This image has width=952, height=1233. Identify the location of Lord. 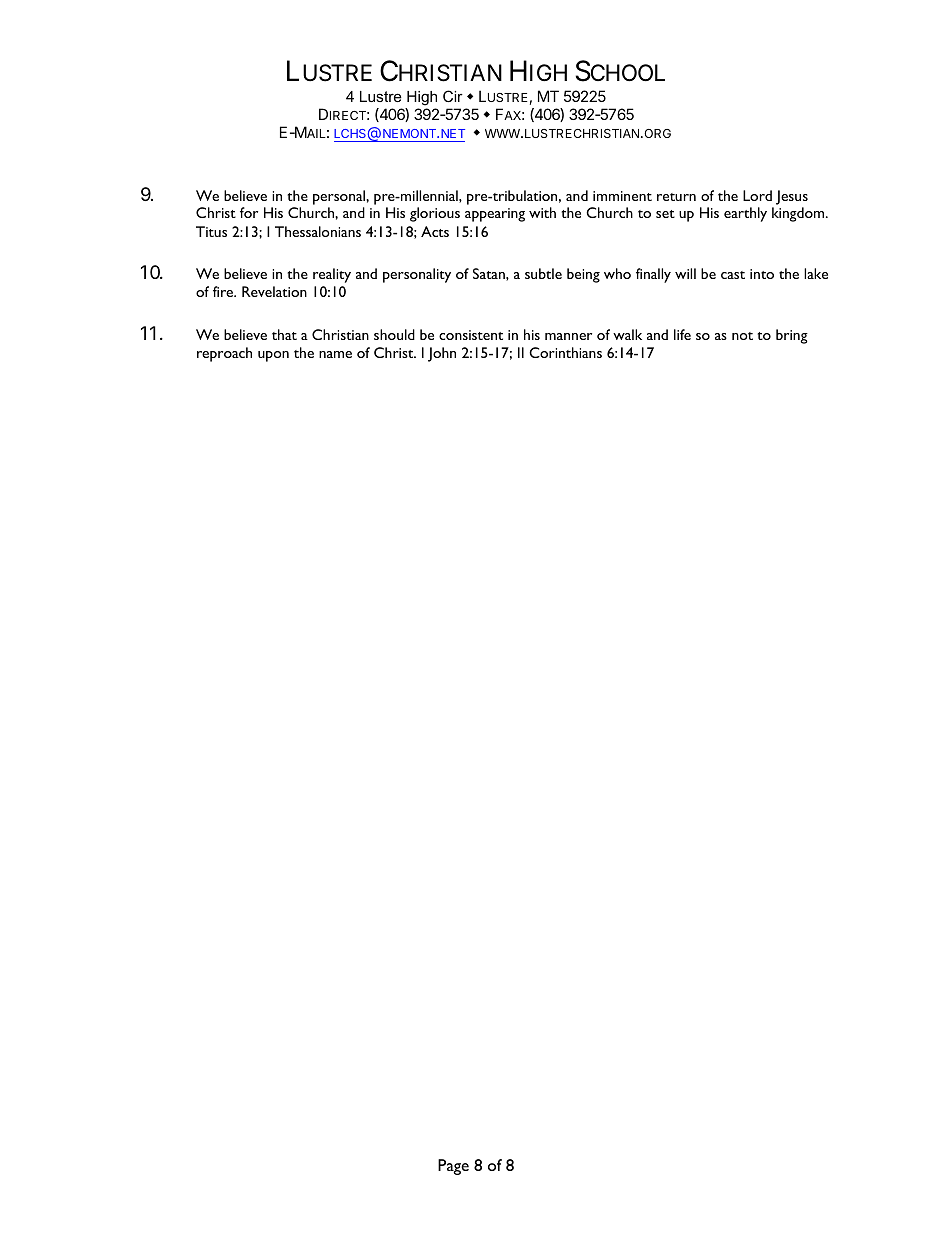
(757, 195).
